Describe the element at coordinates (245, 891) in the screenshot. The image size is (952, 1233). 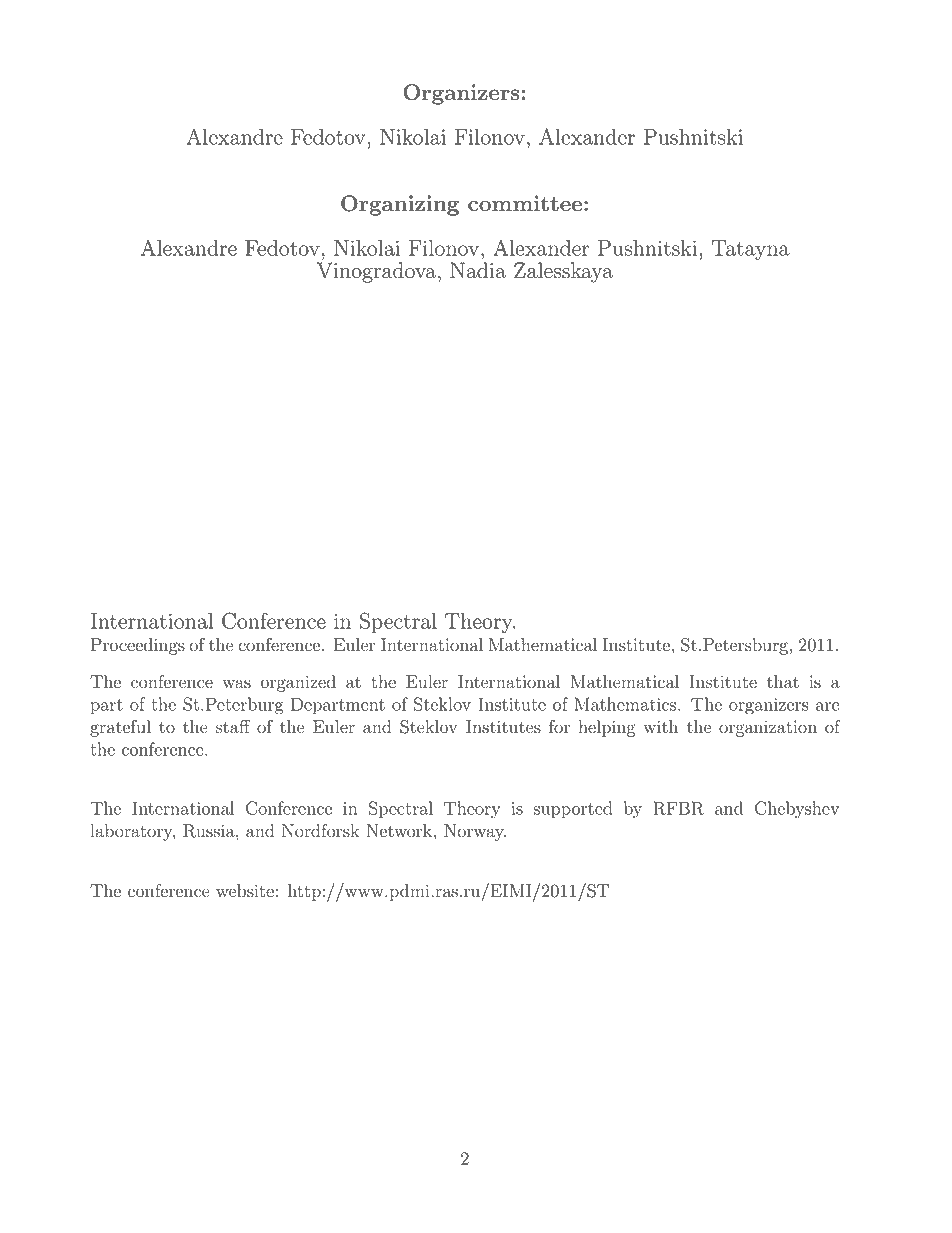
I see `website` at that location.
